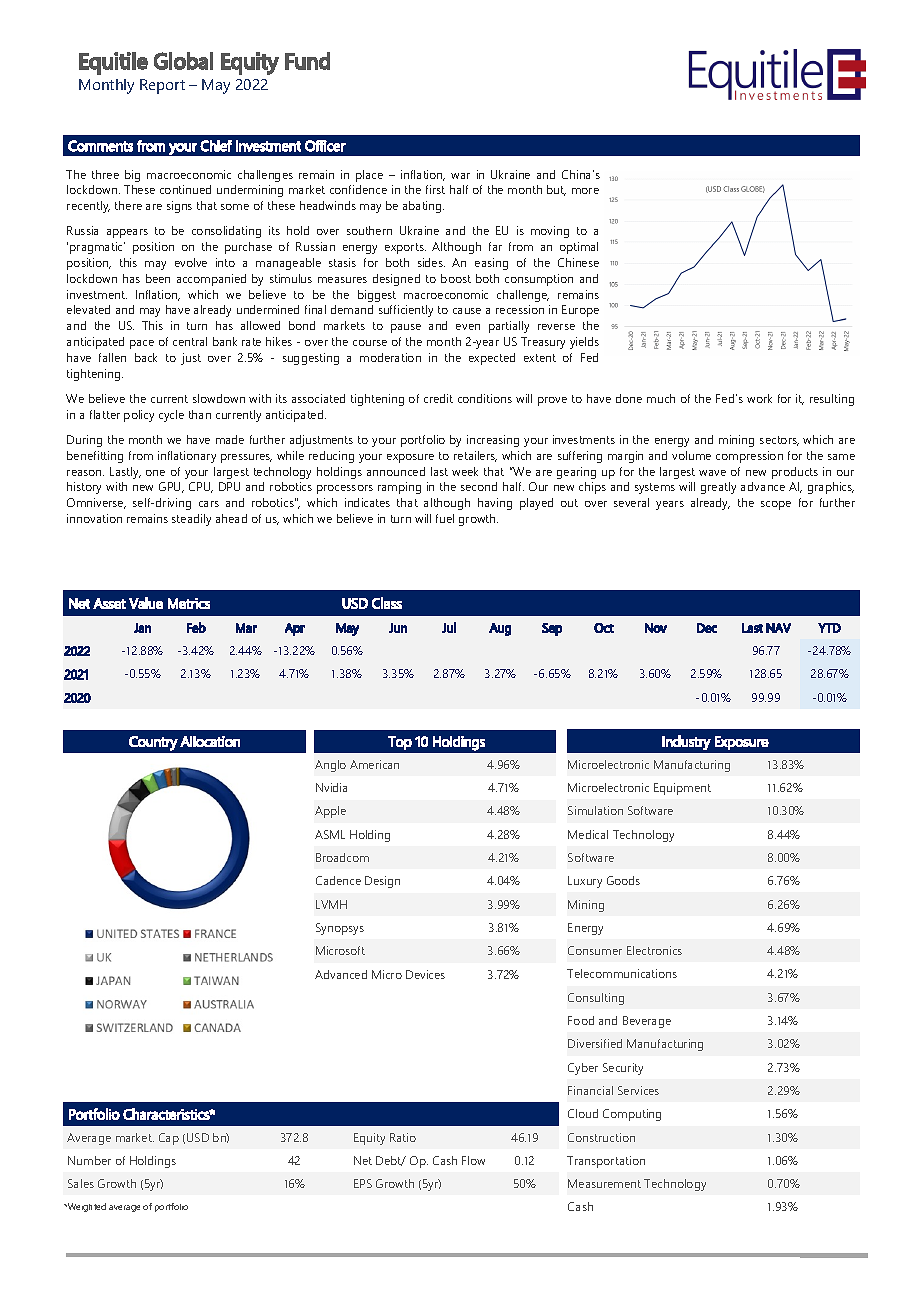 This image has width=924, height=1308. I want to click on first, so click(435, 189).
